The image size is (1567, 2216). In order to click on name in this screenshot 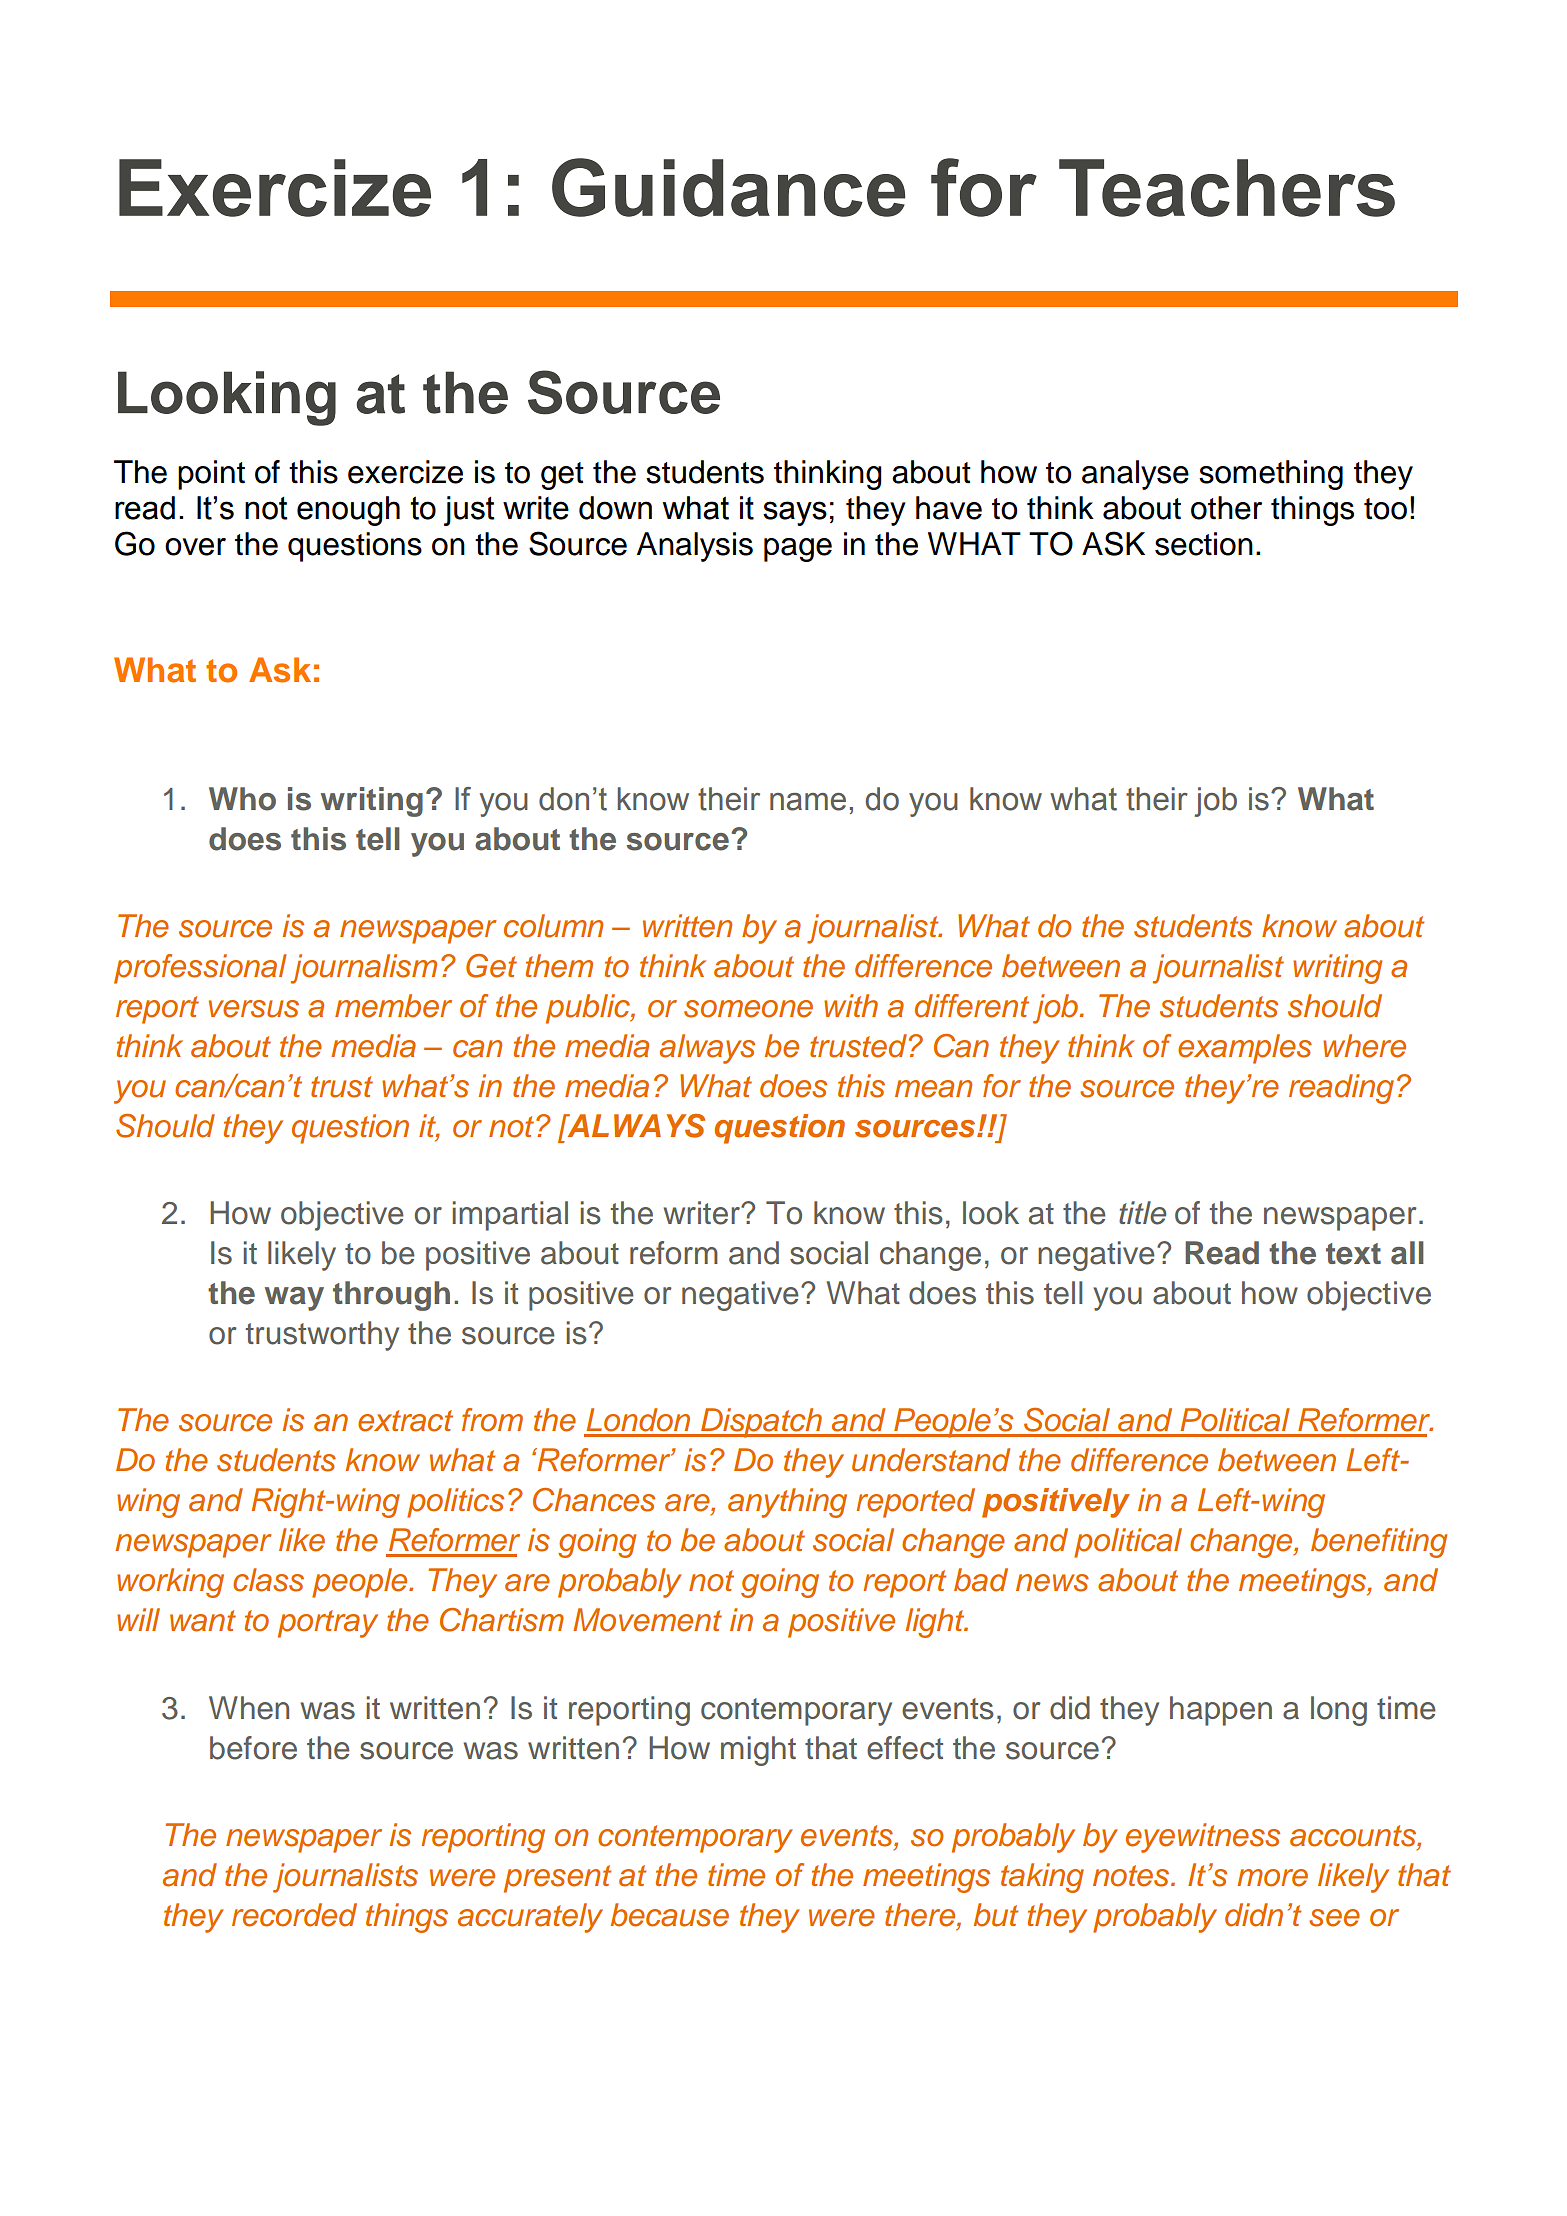, I will do `click(808, 802)`.
